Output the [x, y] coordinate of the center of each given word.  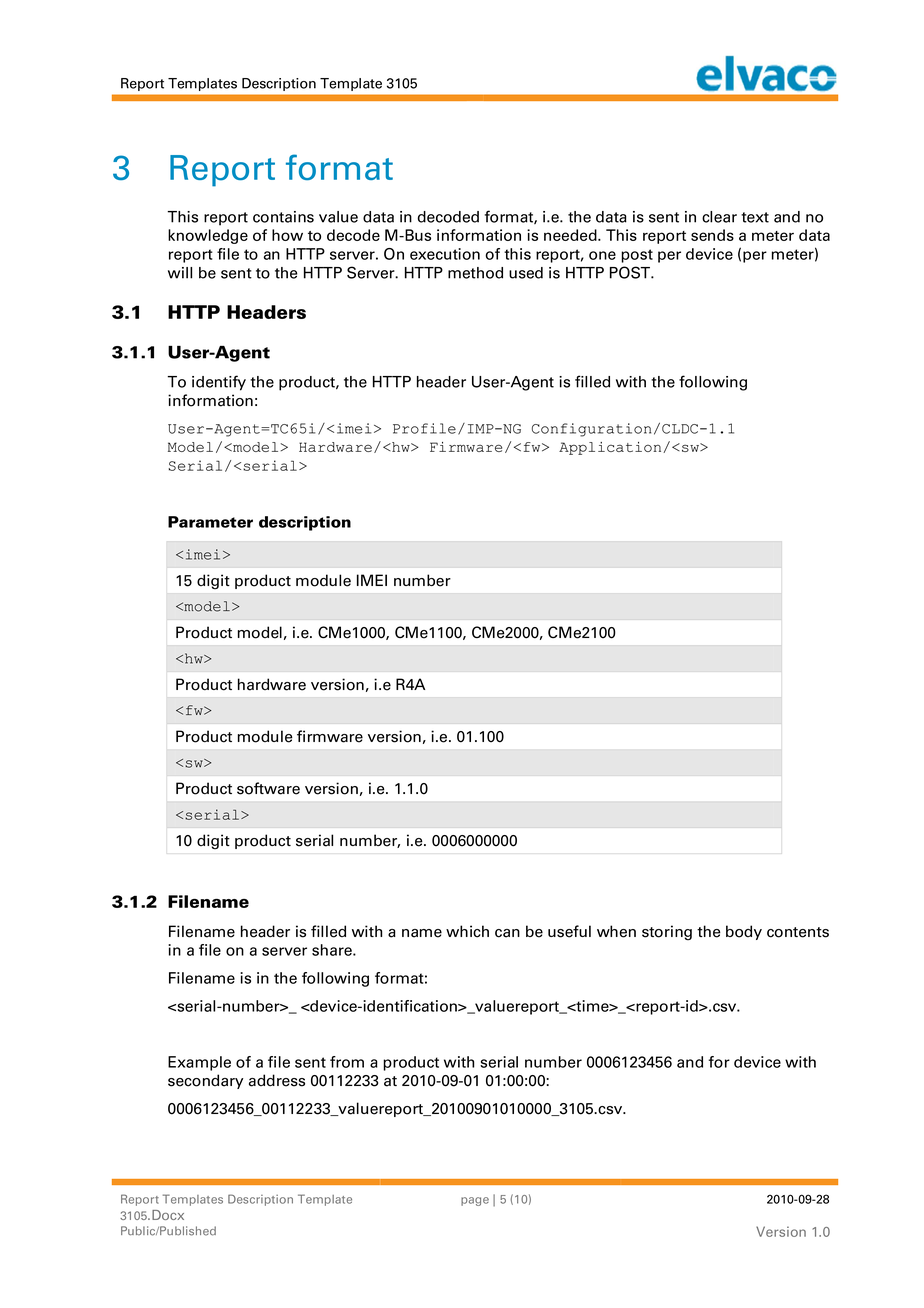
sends [712, 235]
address [277, 1080]
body [744, 932]
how [287, 235]
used [526, 273]
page [475, 1201]
